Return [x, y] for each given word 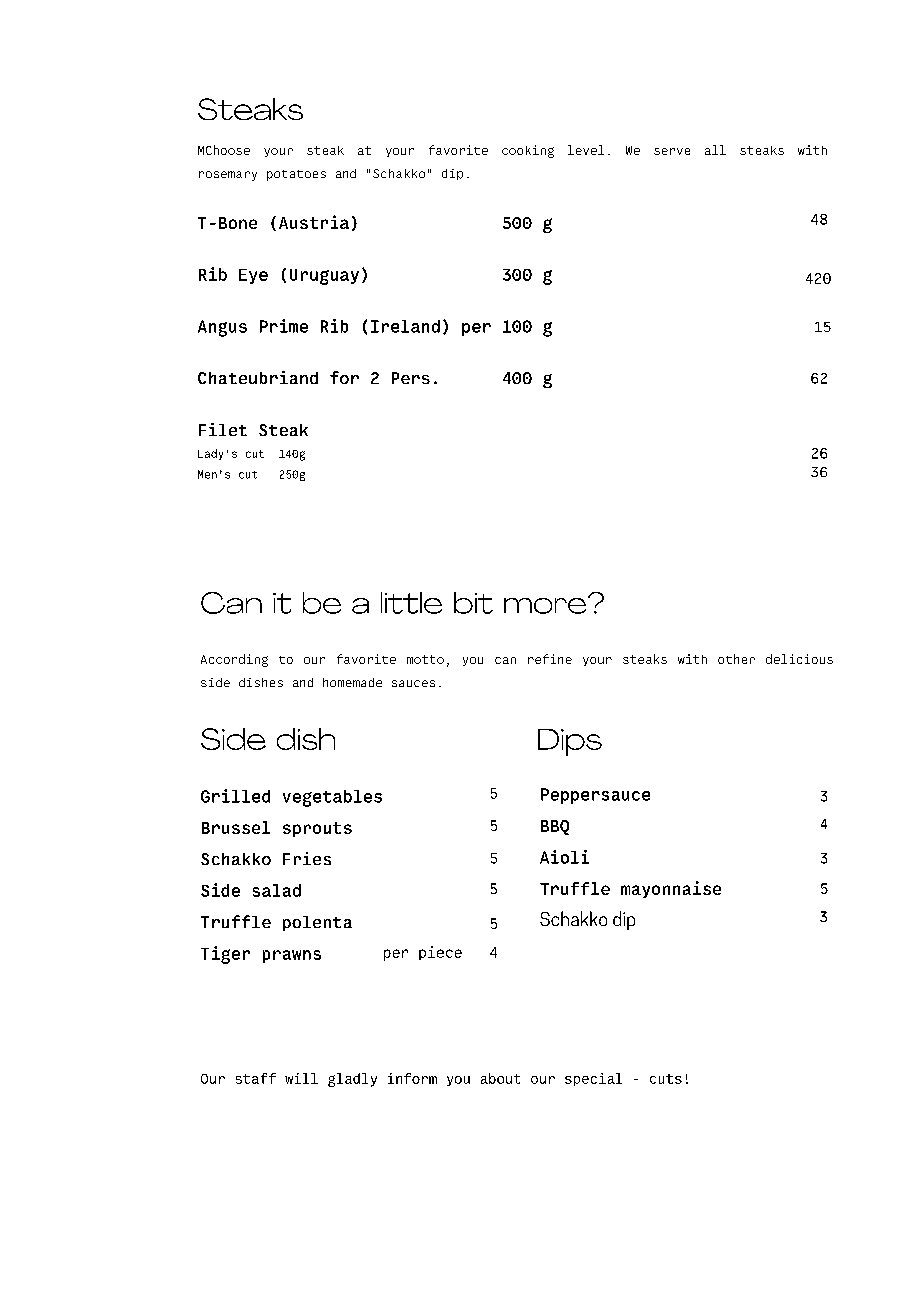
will [301, 1078]
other [736, 659]
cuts [666, 1079]
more [546, 605]
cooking [528, 151]
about [500, 1078]
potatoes [296, 175]
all [715, 150]
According [234, 660]
